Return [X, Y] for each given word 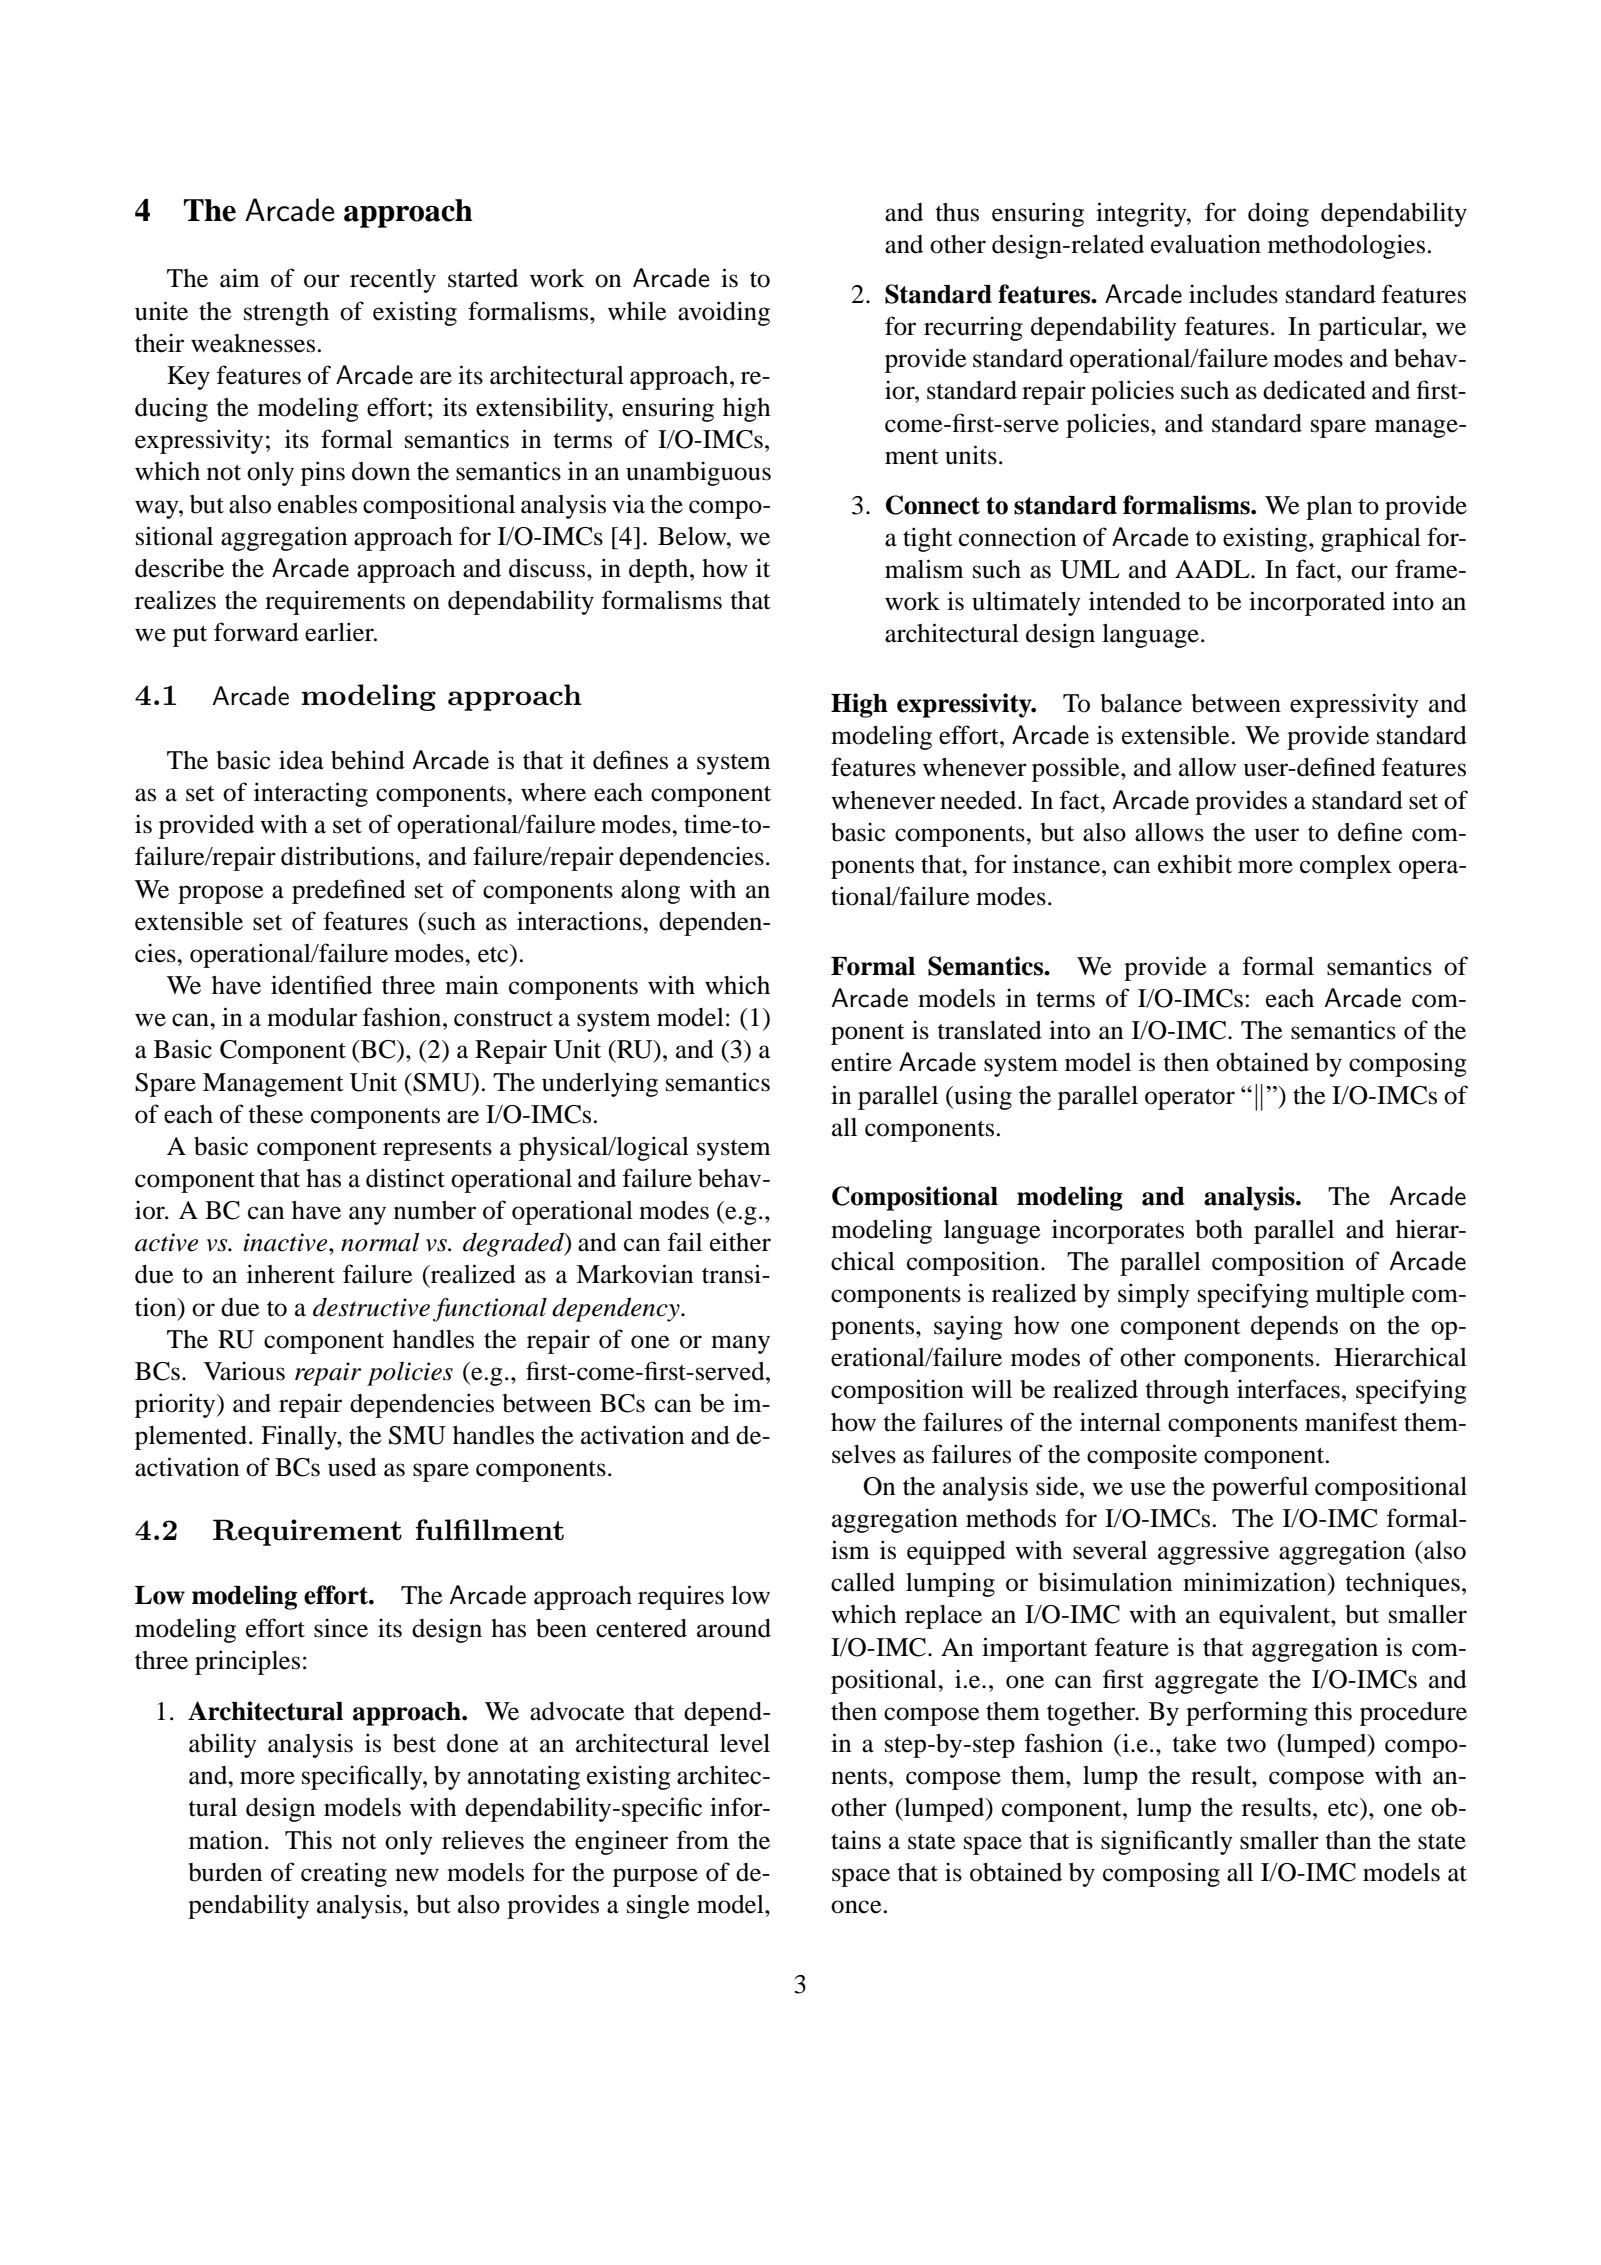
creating [344, 1874]
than [1348, 1840]
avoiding [724, 313]
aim [240, 278]
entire [861, 1062]
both [1219, 1229]
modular [312, 1017]
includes [1233, 294]
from [702, 1840]
